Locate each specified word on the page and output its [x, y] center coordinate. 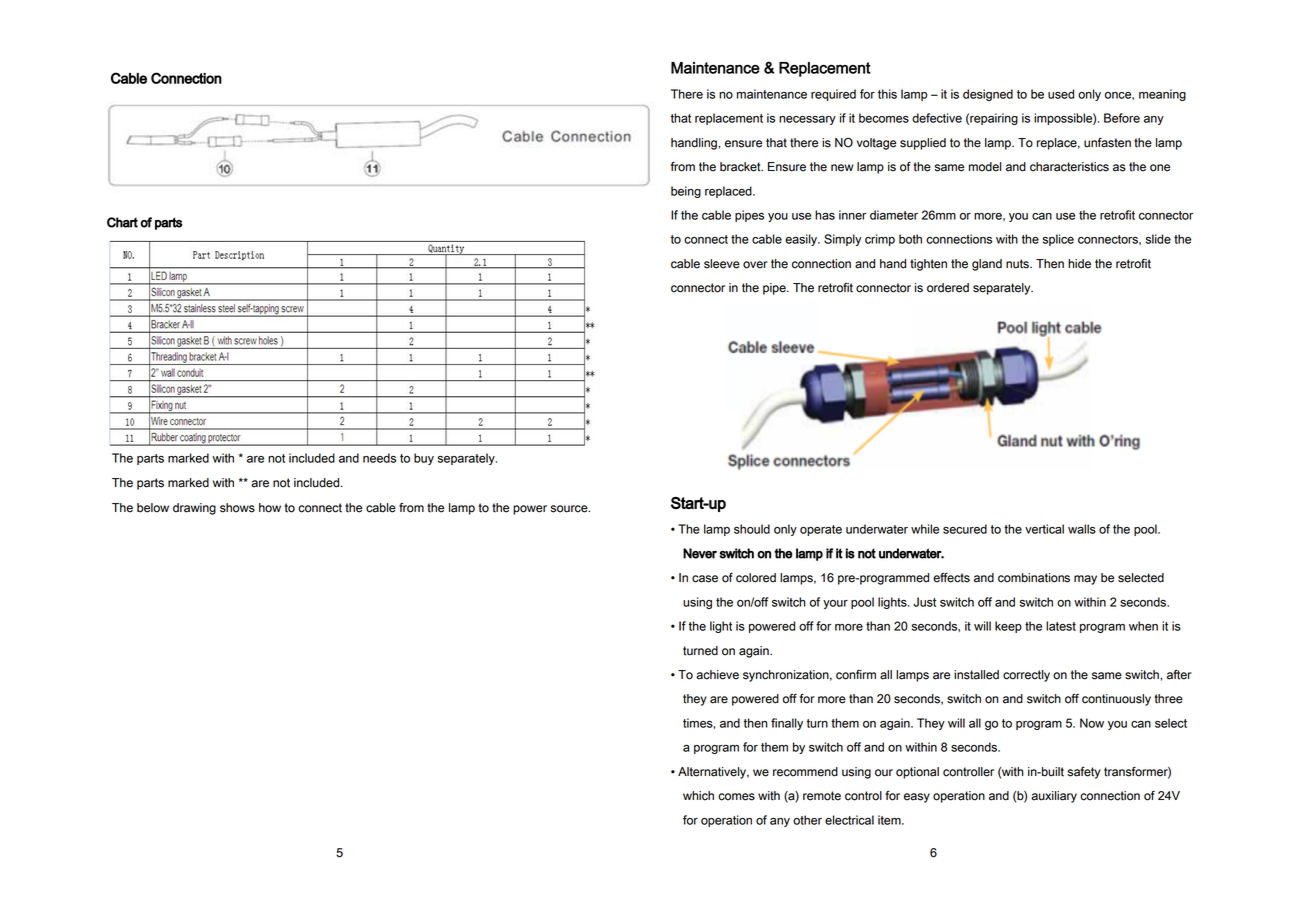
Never [700, 553]
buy [424, 459]
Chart [122, 222]
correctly [1026, 676]
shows [237, 508]
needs [379, 458]
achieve [717, 675]
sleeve [722, 264]
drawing [194, 509]
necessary [807, 120]
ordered [948, 288]
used [1061, 94]
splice [1058, 240]
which [698, 796]
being [686, 192]
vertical [1044, 529]
